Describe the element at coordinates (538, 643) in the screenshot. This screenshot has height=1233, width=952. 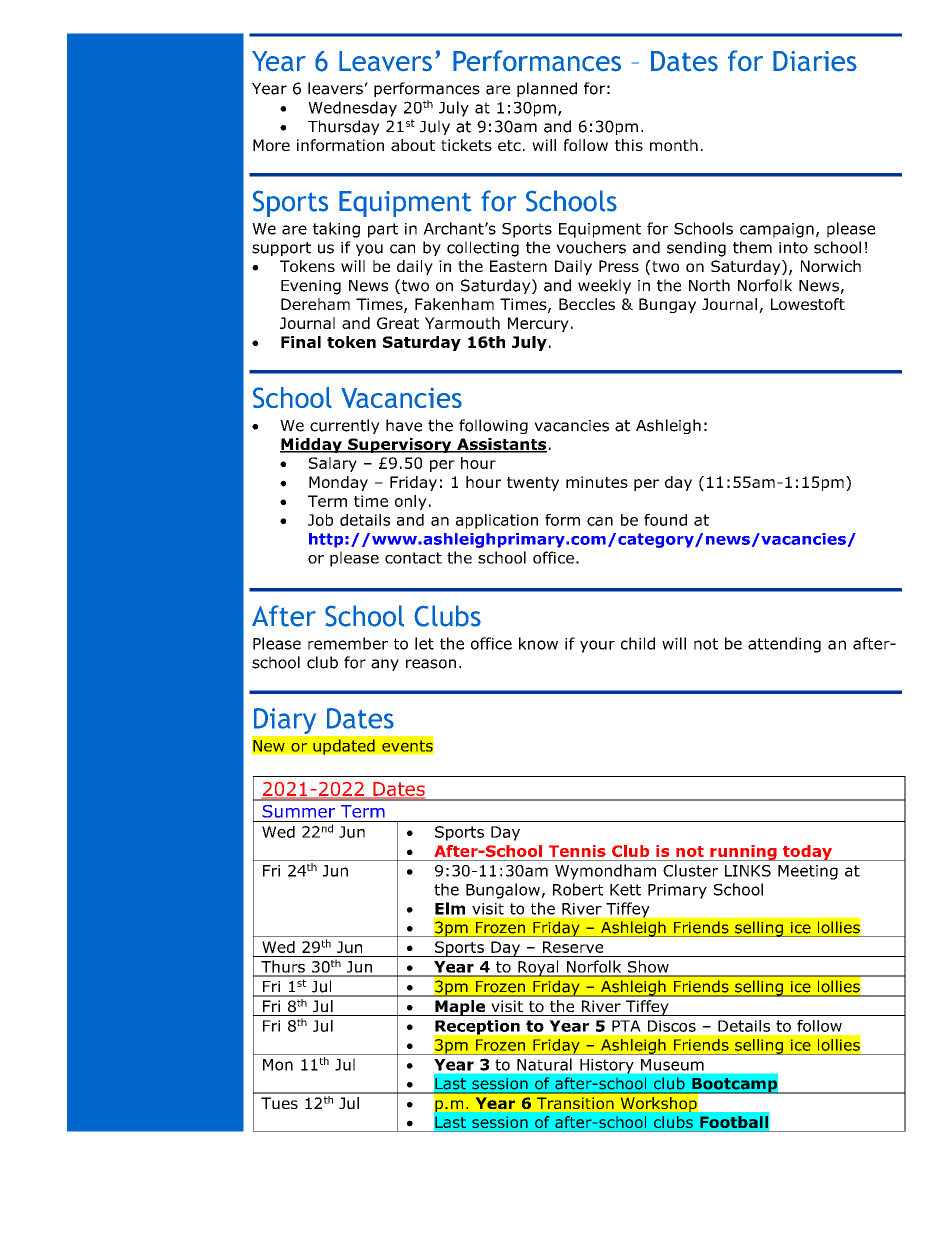
I see `know` at that location.
